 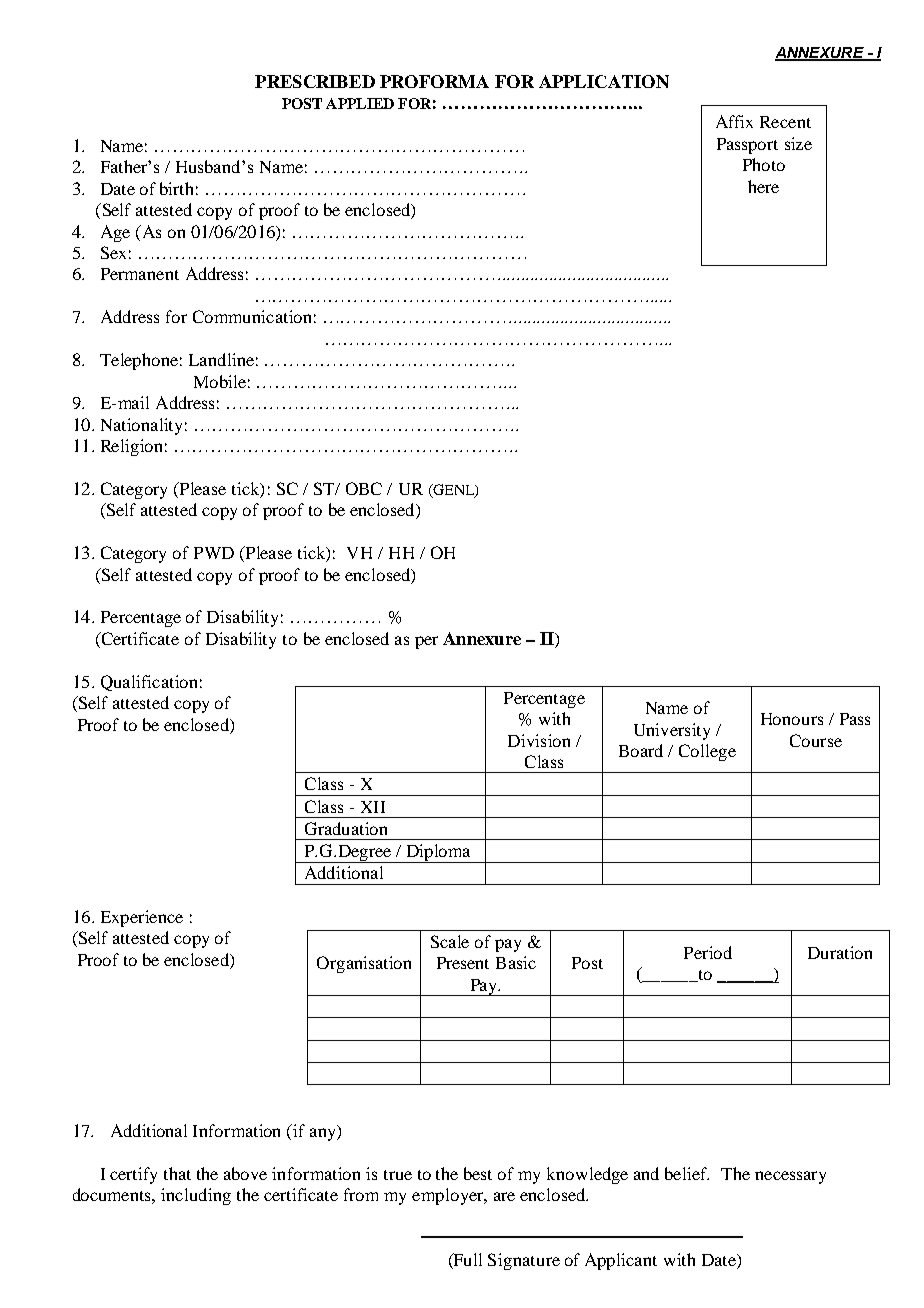 What do you see at coordinates (221, 359) in the page?
I see `Landline` at bounding box center [221, 359].
